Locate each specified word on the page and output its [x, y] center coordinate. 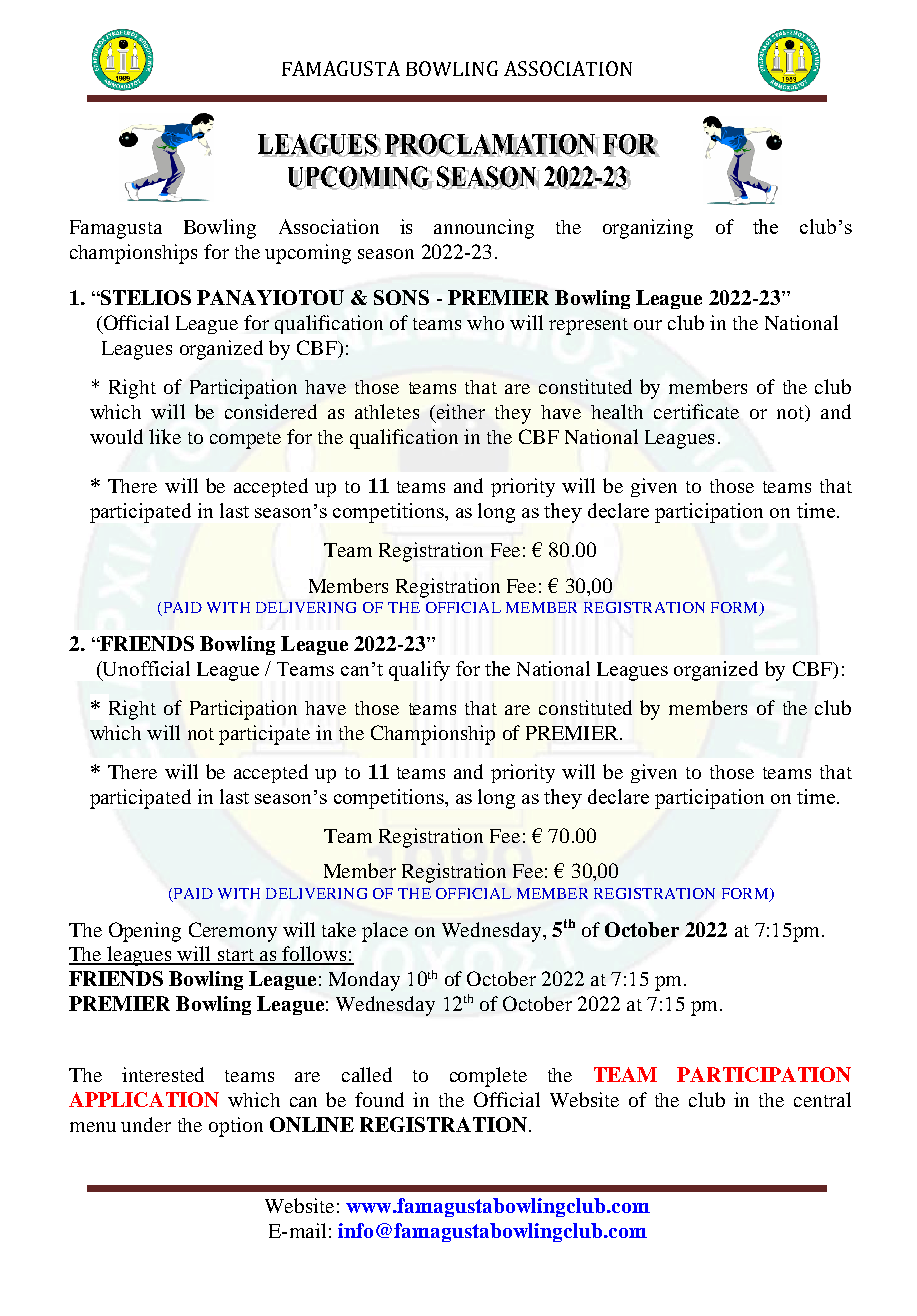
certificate [696, 411]
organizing [648, 229]
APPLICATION [144, 1099]
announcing [484, 229]
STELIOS [145, 297]
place [385, 932]
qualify [419, 671]
